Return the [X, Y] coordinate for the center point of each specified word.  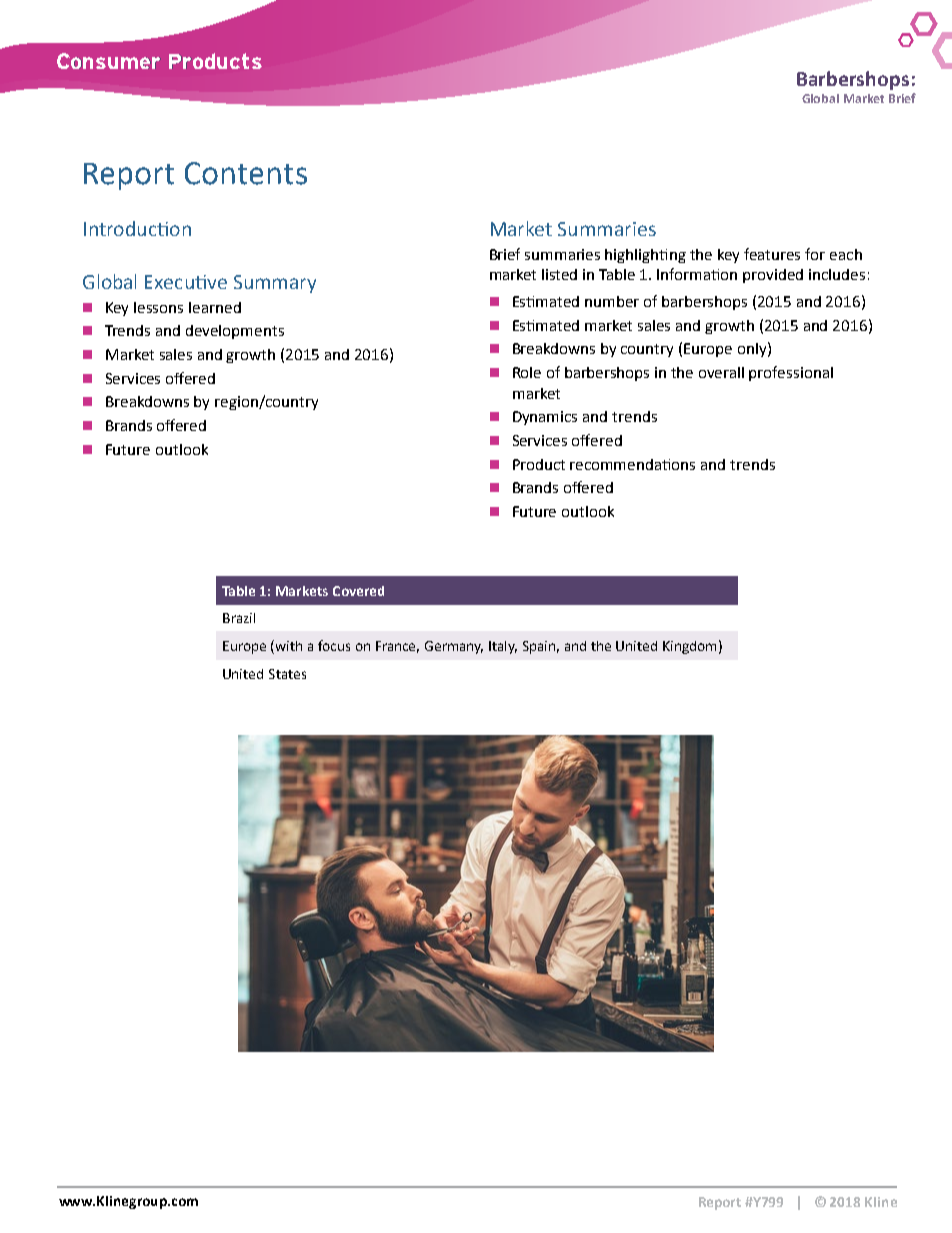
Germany [454, 647]
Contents [246, 173]
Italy [503, 647]
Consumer [108, 61]
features [772, 254]
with [289, 646]
